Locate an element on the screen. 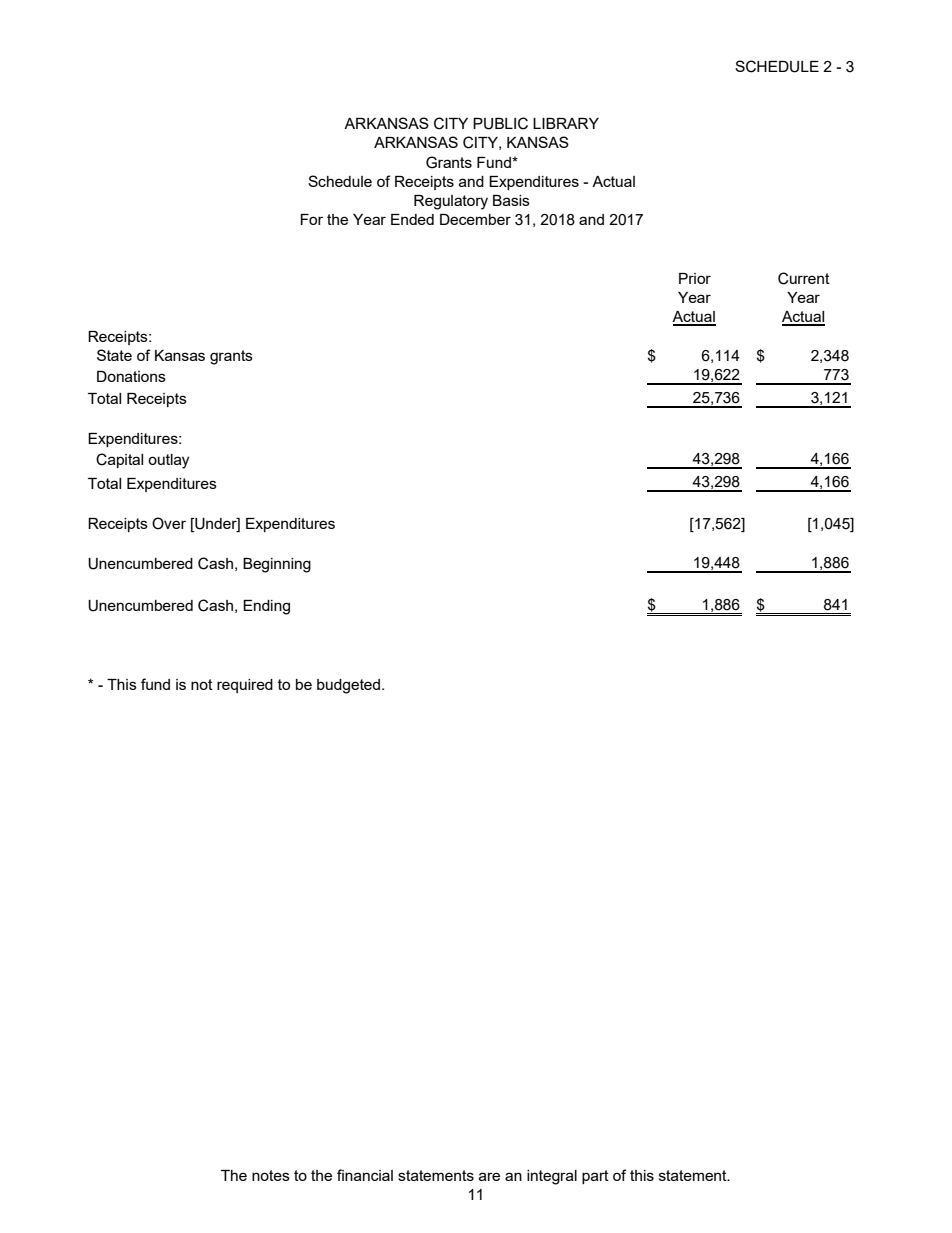  LIBRARY is located at coordinates (566, 123).
